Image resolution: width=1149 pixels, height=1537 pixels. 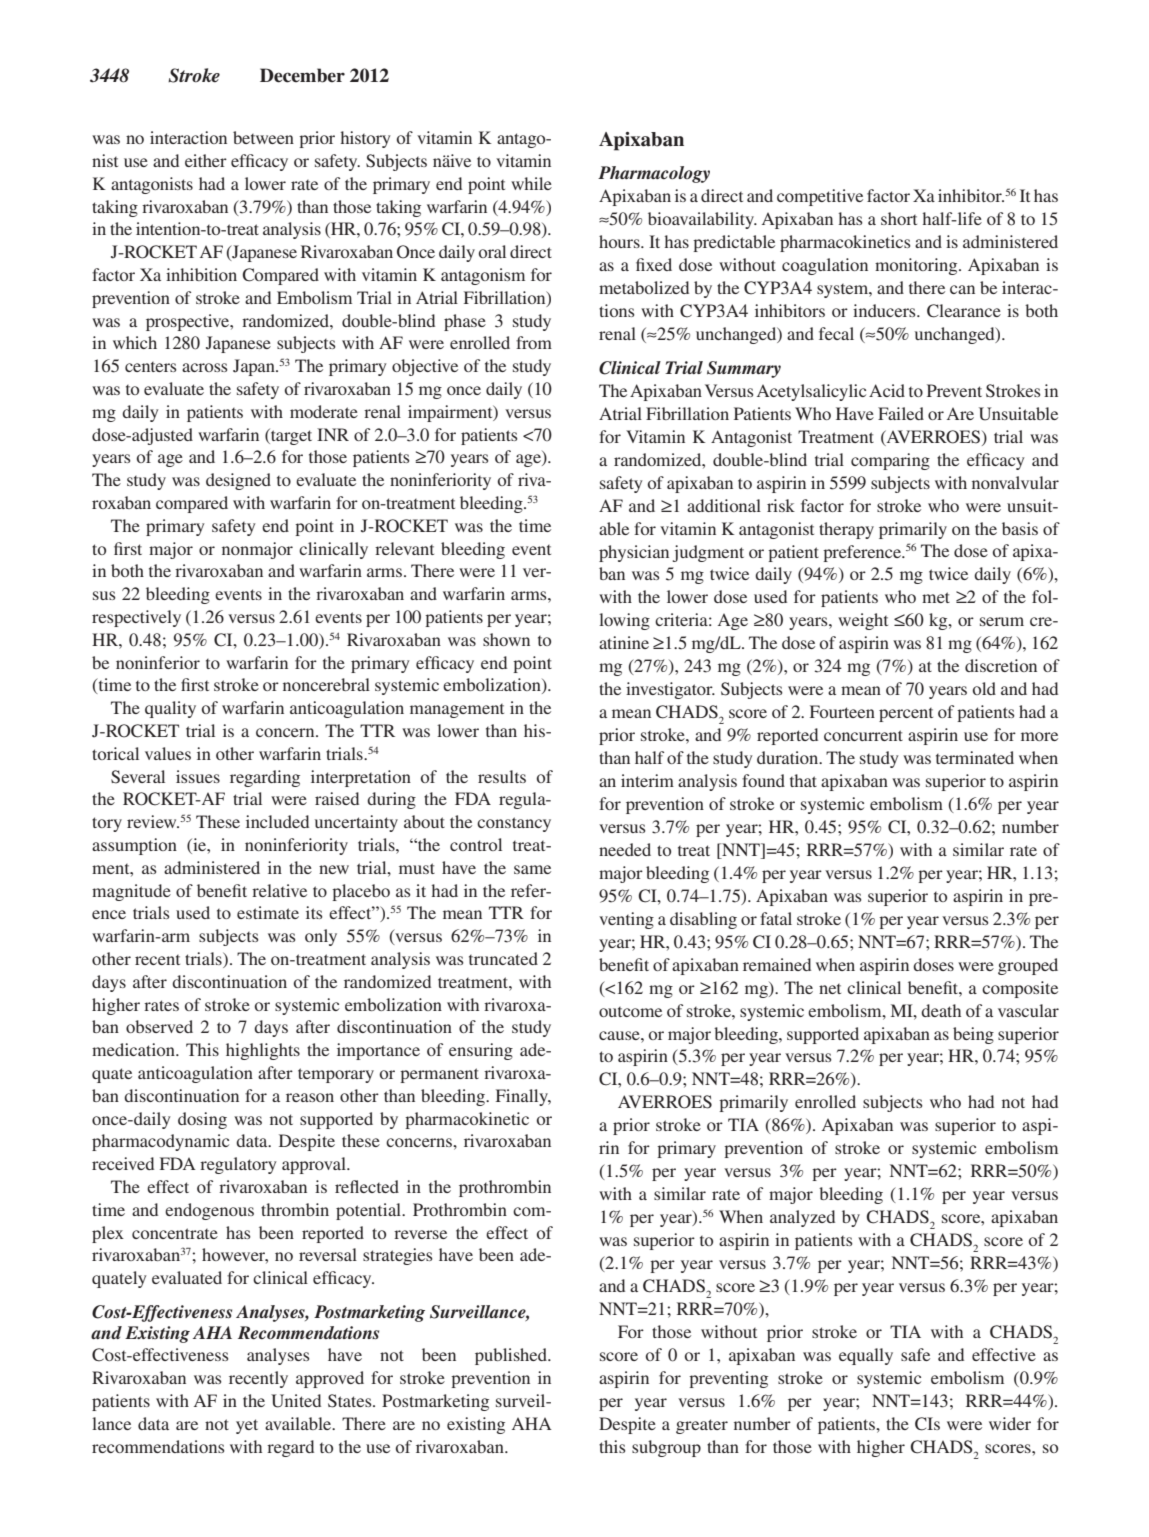 I want to click on highlights, so click(x=263, y=1051).
